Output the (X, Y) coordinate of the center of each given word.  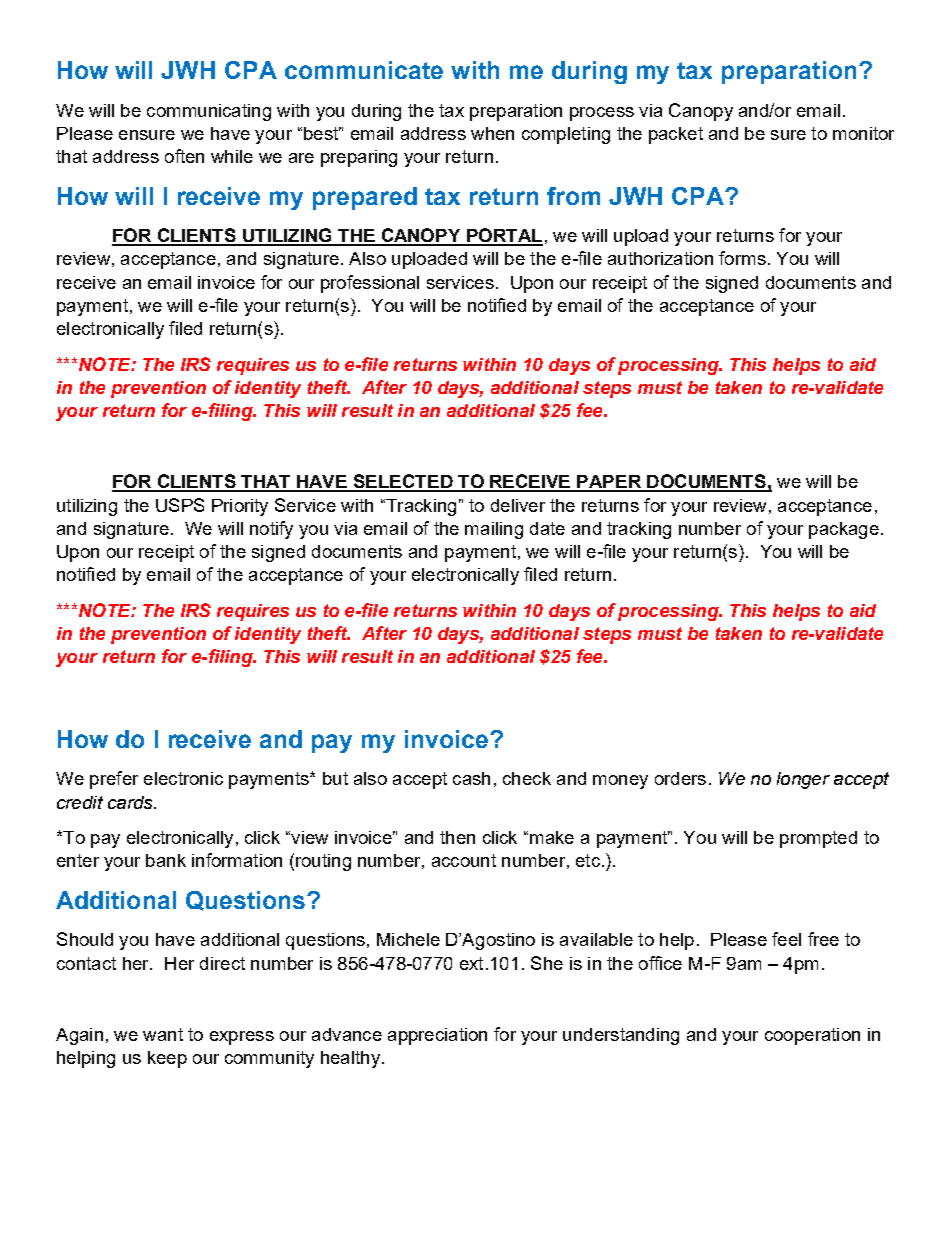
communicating (209, 112)
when (492, 133)
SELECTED (403, 482)
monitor (863, 133)
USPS (180, 505)
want (163, 1034)
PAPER (610, 483)
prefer (114, 780)
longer (803, 780)
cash (471, 778)
